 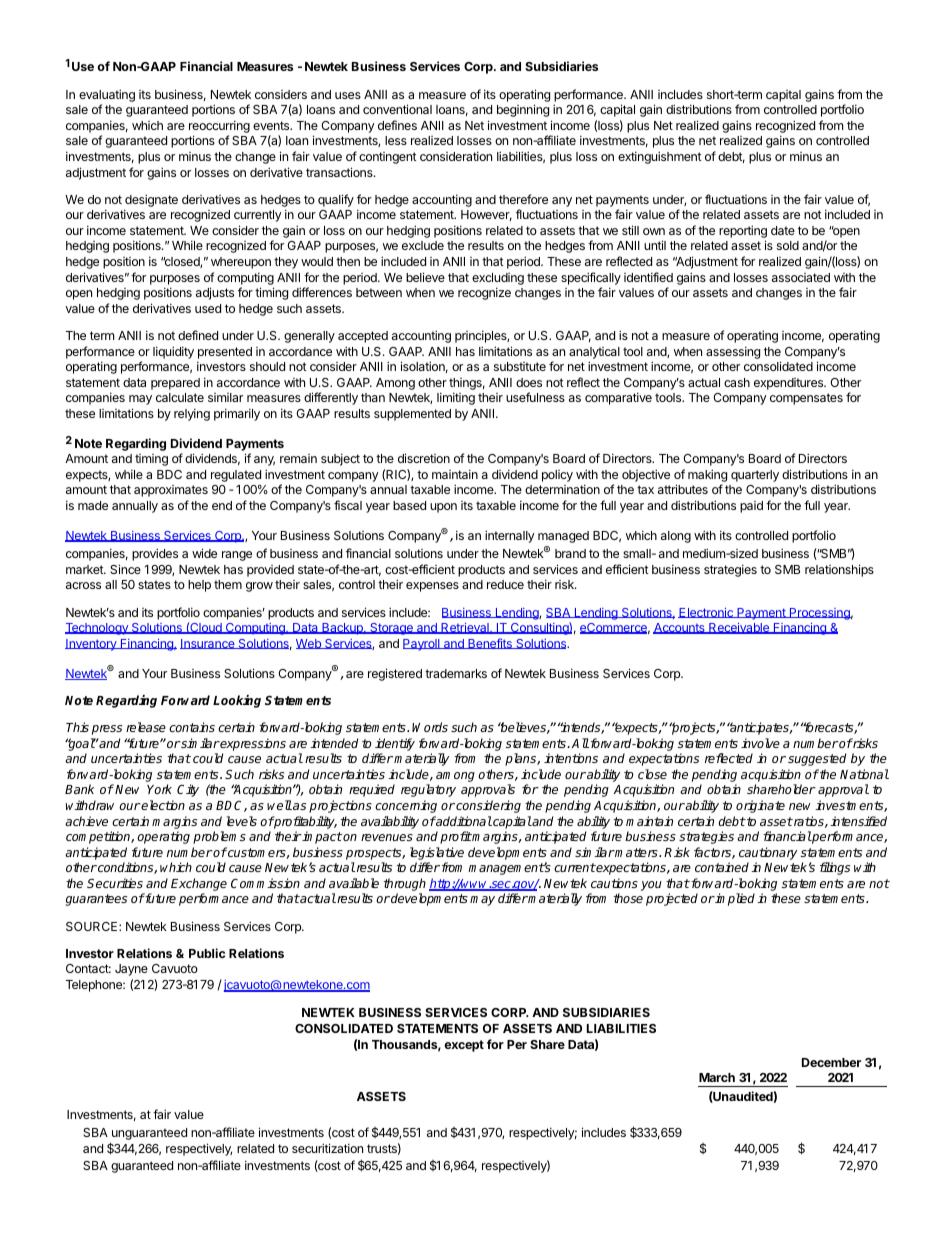 I want to click on Receivable, so click(x=739, y=628).
